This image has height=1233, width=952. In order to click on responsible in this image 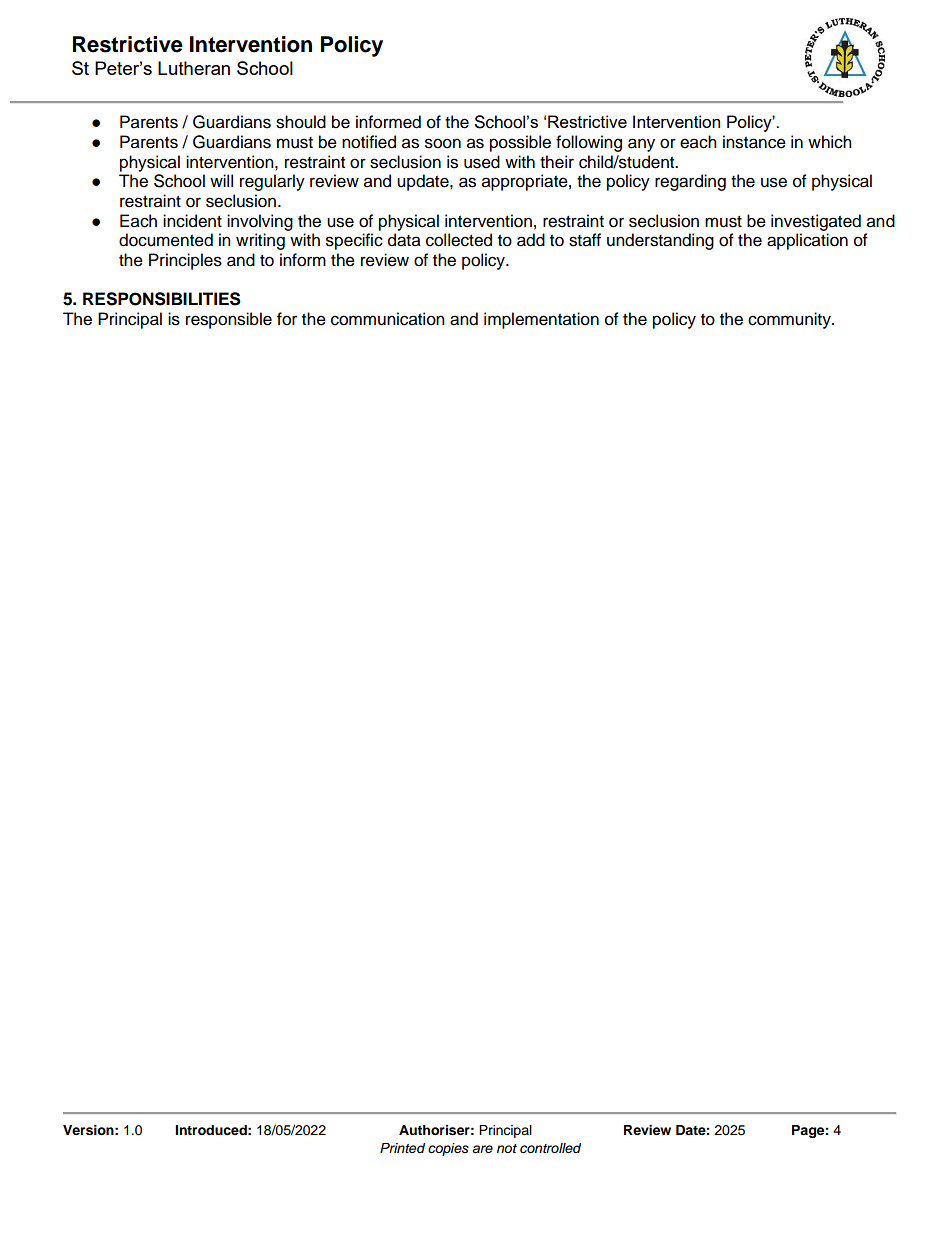, I will do `click(229, 320)`.
